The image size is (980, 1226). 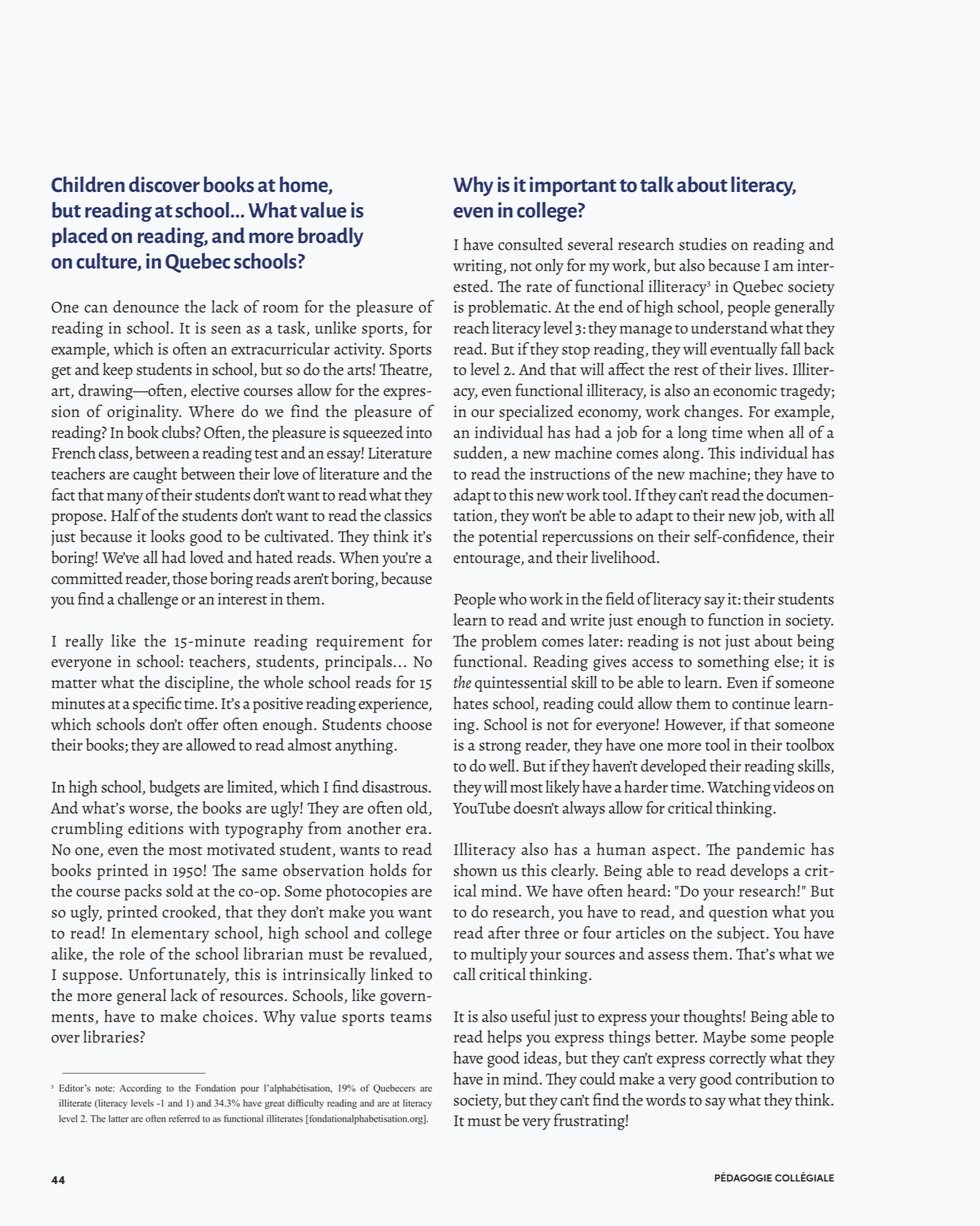 I want to click on many, so click(x=125, y=498).
